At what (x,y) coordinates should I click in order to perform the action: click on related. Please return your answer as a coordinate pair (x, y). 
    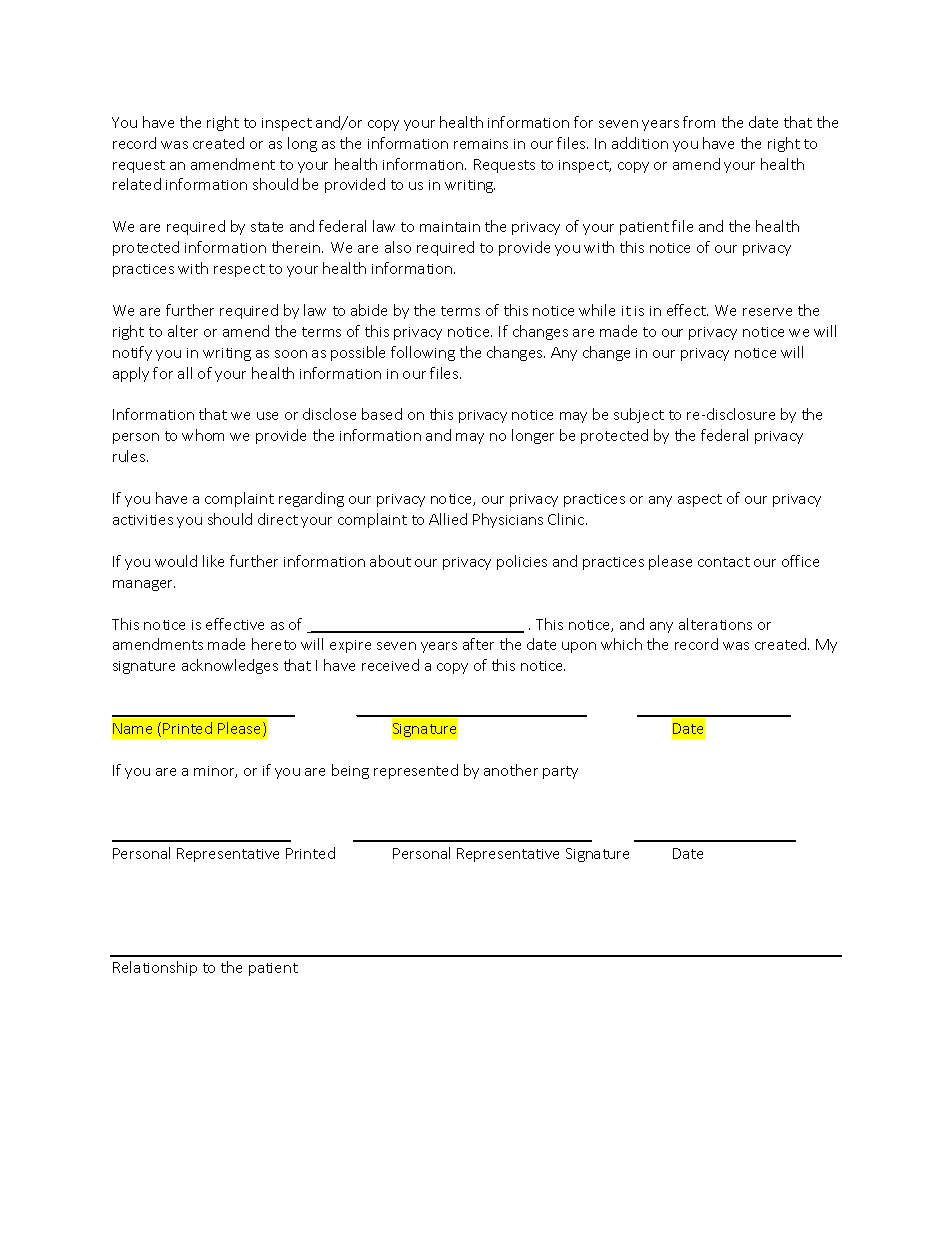
    Looking at the image, I should click on (137, 184).
